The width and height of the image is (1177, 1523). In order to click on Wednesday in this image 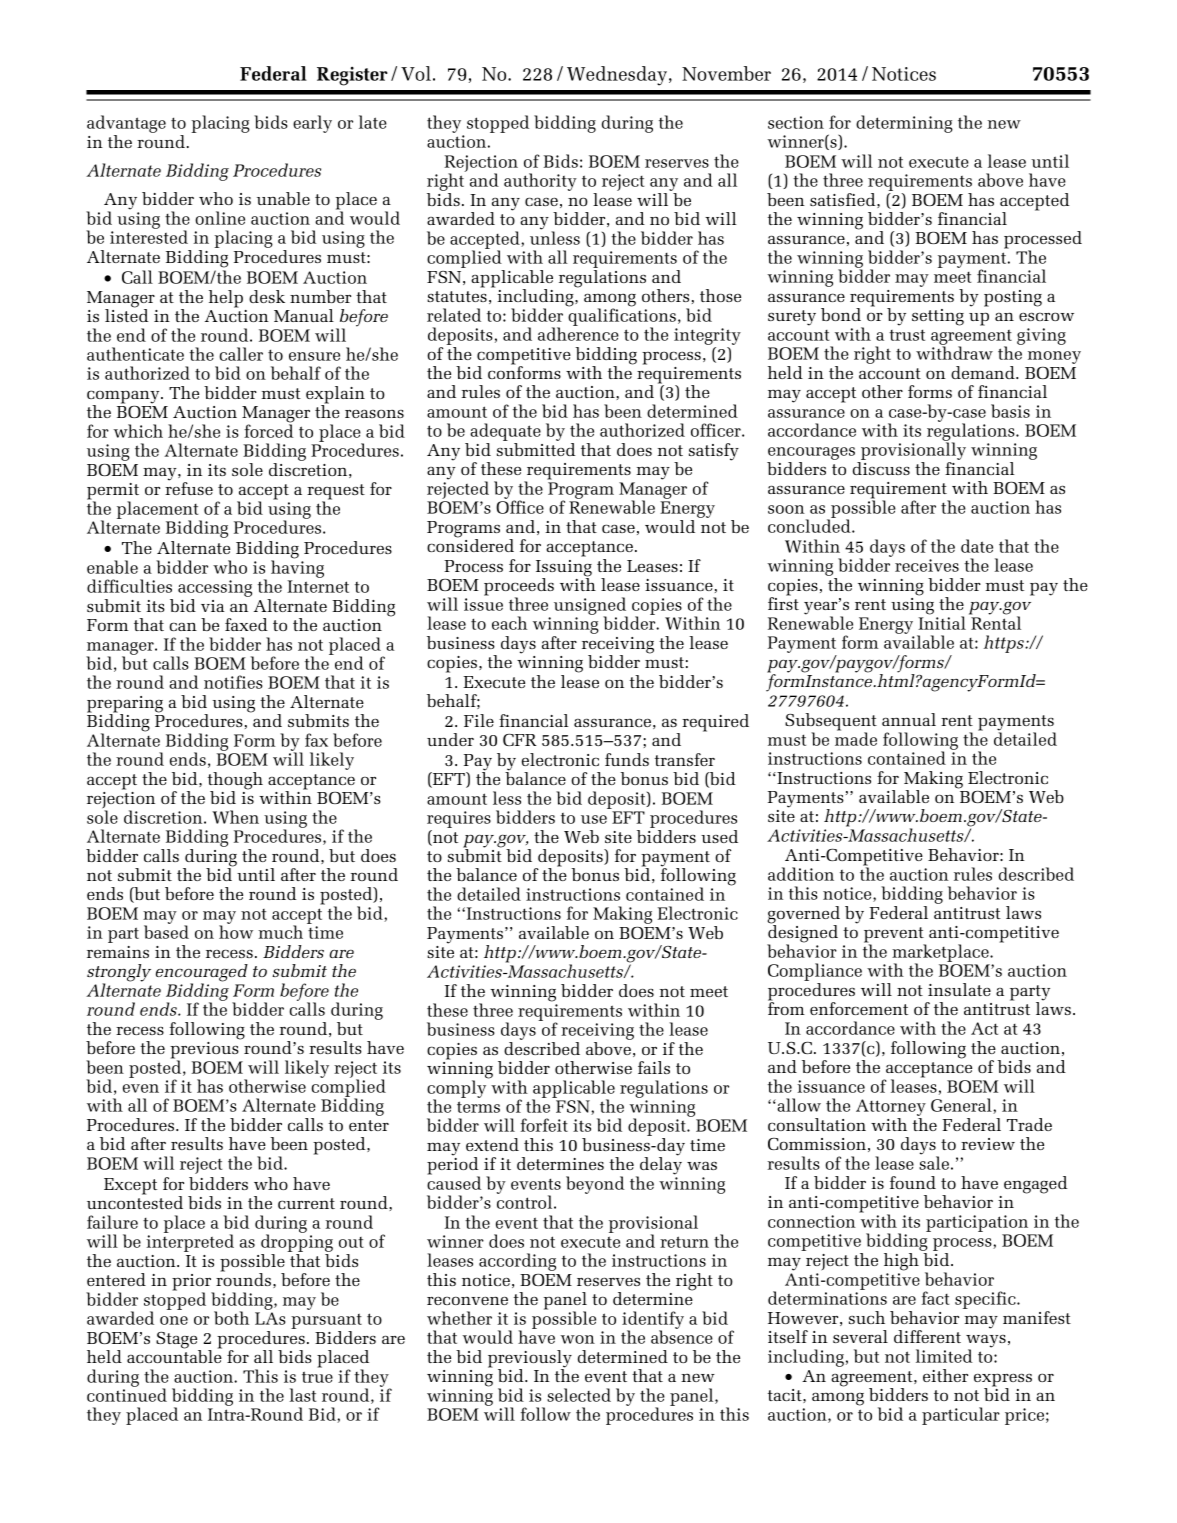, I will do `click(617, 76)`.
